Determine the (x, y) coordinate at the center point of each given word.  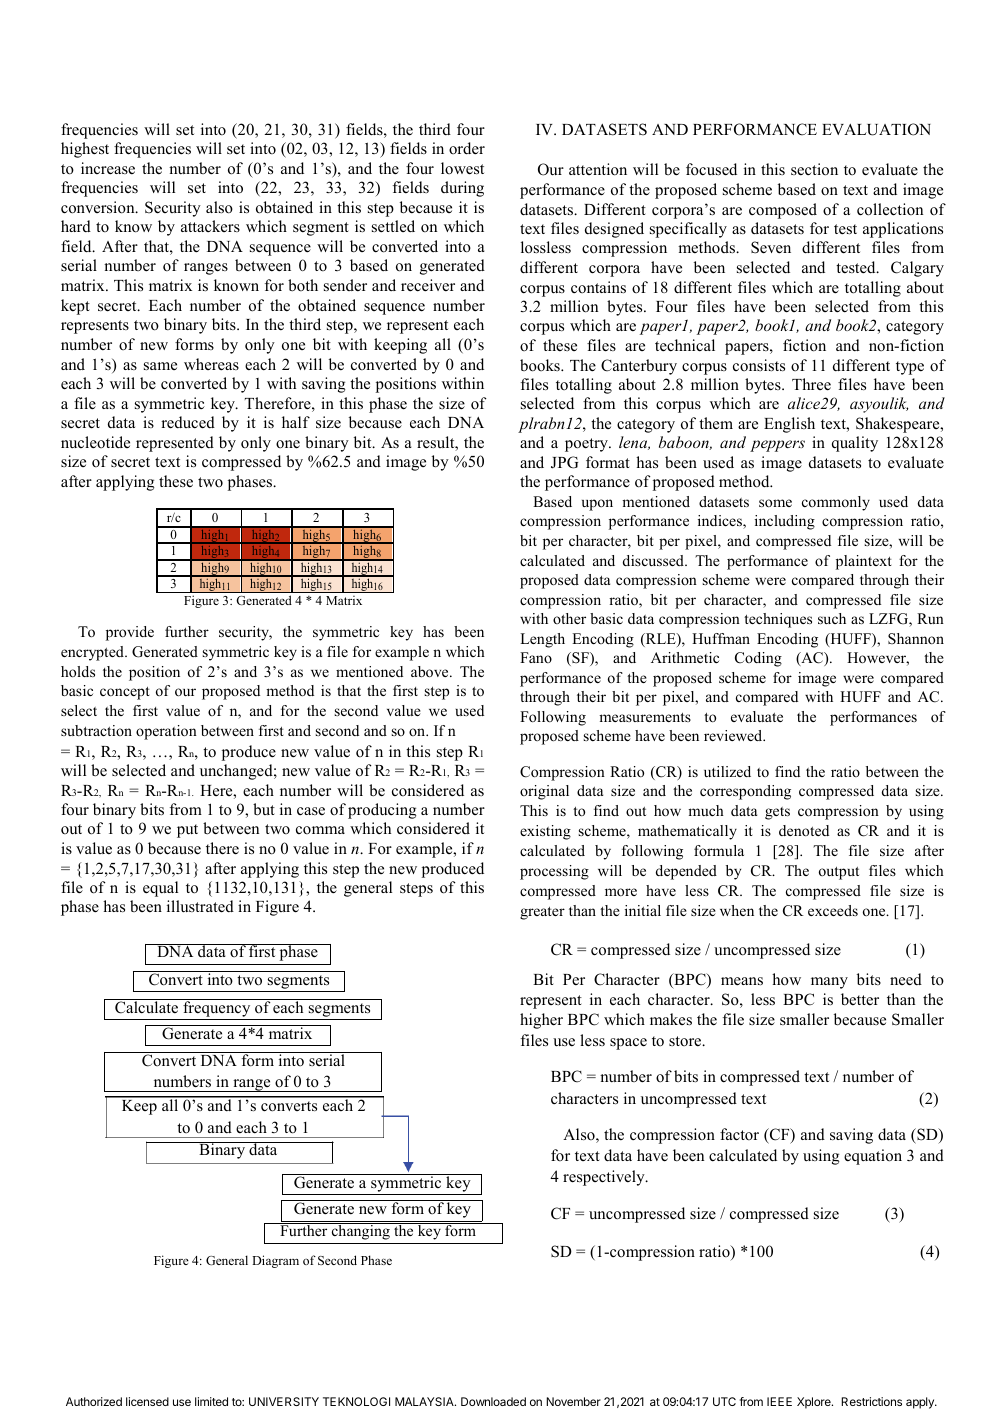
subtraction (96, 730)
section (814, 169)
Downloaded (493, 1401)
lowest (462, 168)
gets (777, 813)
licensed (147, 1401)
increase (108, 168)
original (544, 792)
